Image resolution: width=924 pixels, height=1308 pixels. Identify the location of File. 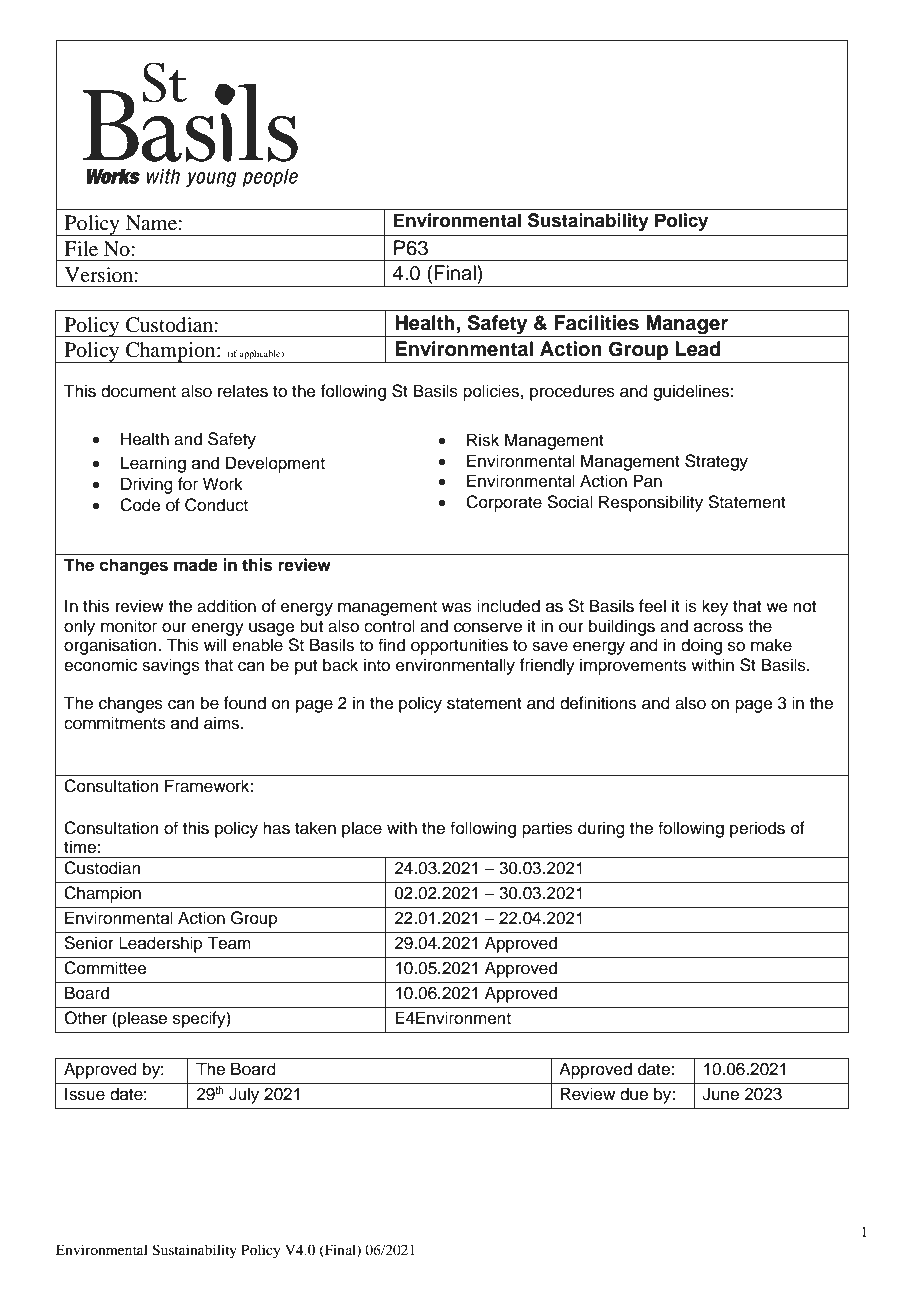
(81, 249).
